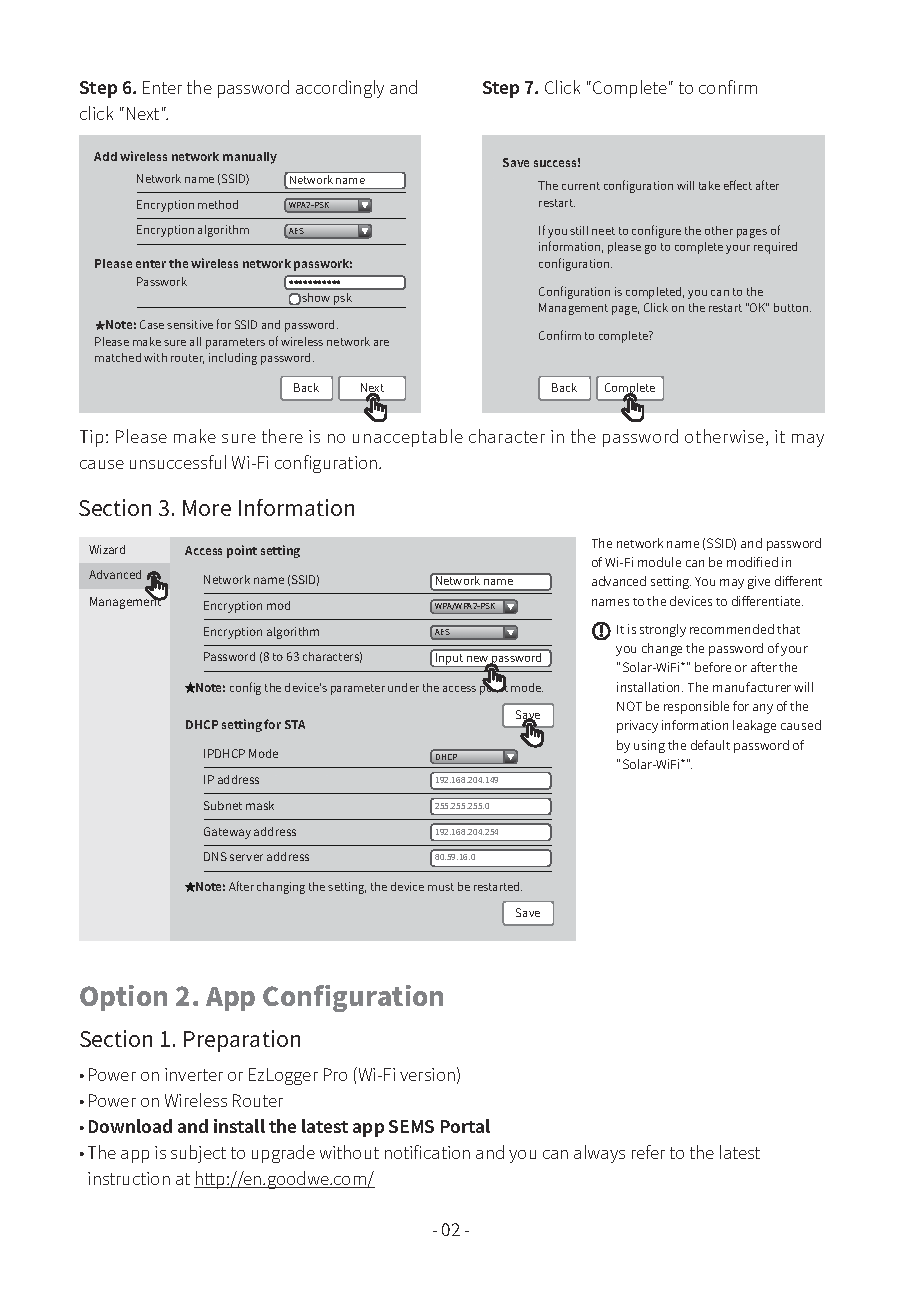 The height and width of the document is (1316, 904). I want to click on accordingly, so click(340, 89).
